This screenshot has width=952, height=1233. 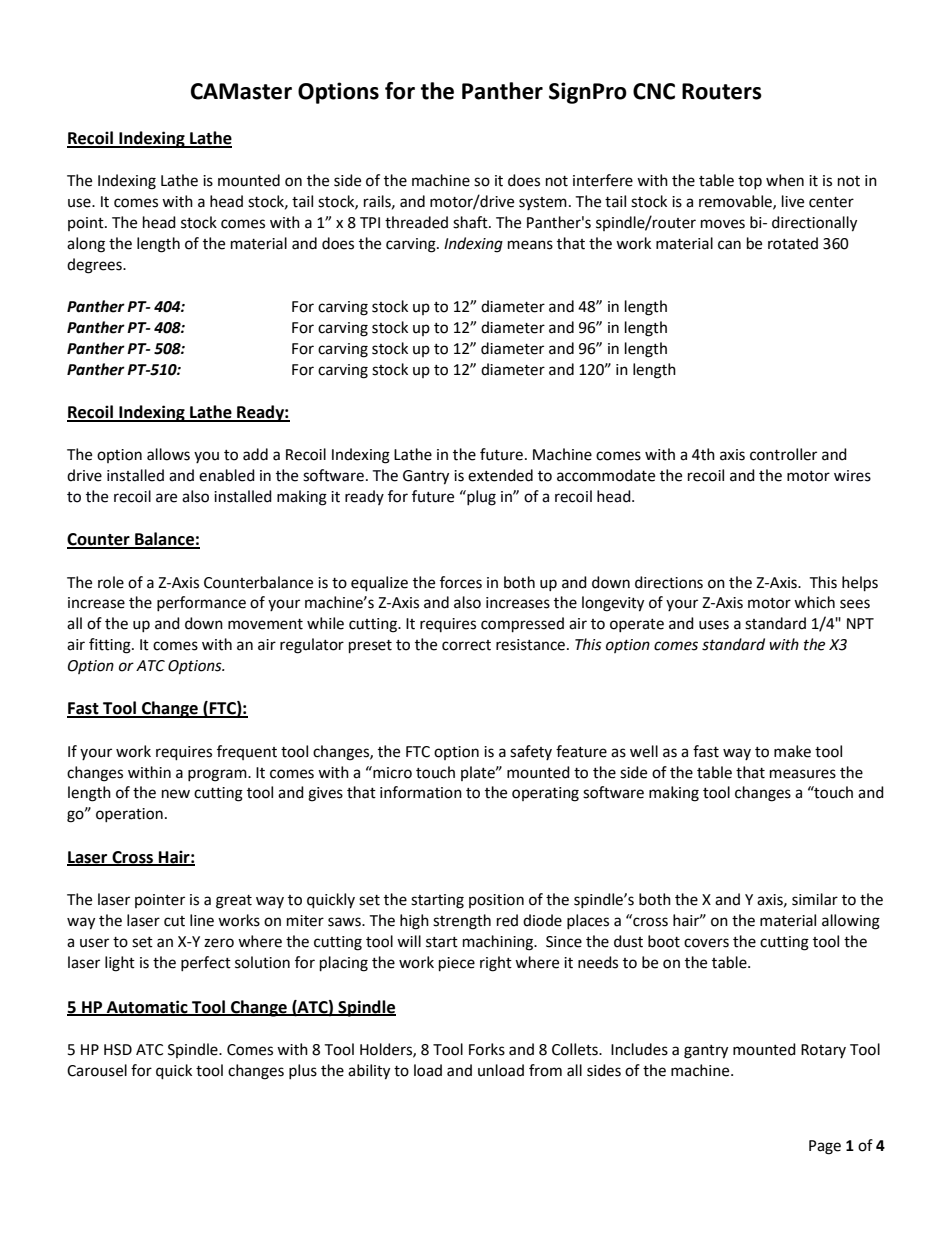 I want to click on line, so click(x=202, y=920).
